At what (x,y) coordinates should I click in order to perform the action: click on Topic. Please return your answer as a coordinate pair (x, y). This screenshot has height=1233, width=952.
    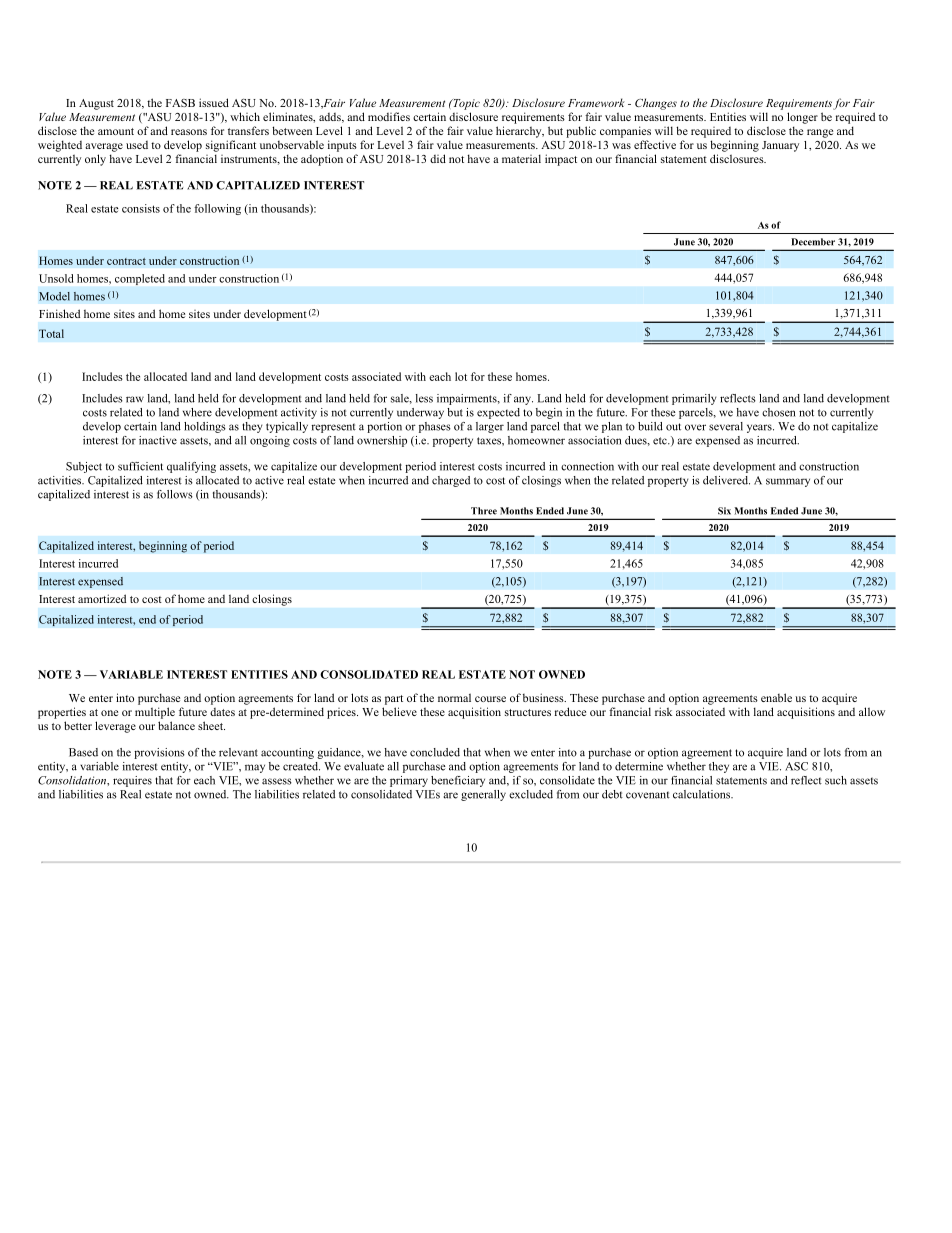
    Looking at the image, I should click on (465, 104).
